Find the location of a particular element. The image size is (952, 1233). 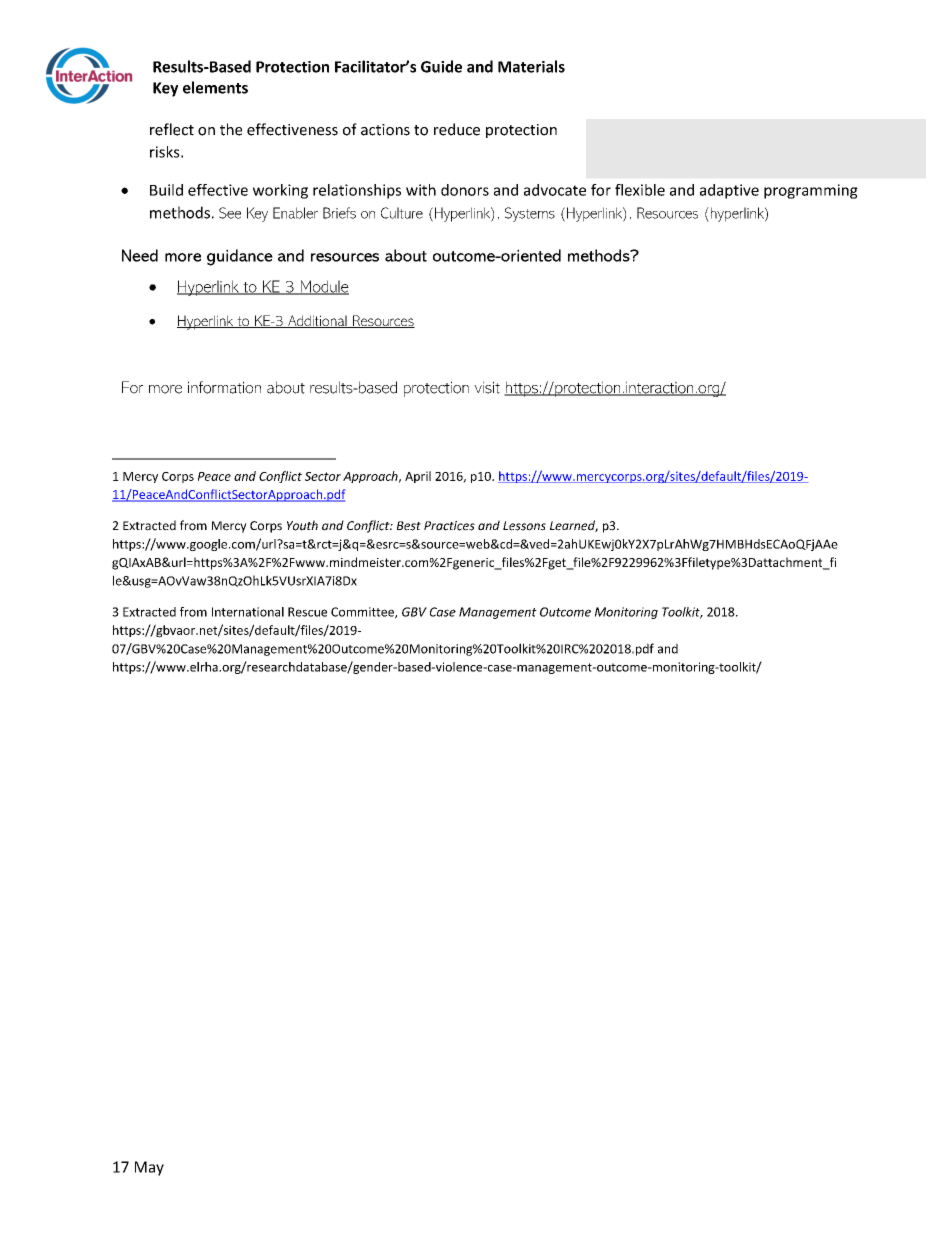

Practices is located at coordinates (449, 526).
